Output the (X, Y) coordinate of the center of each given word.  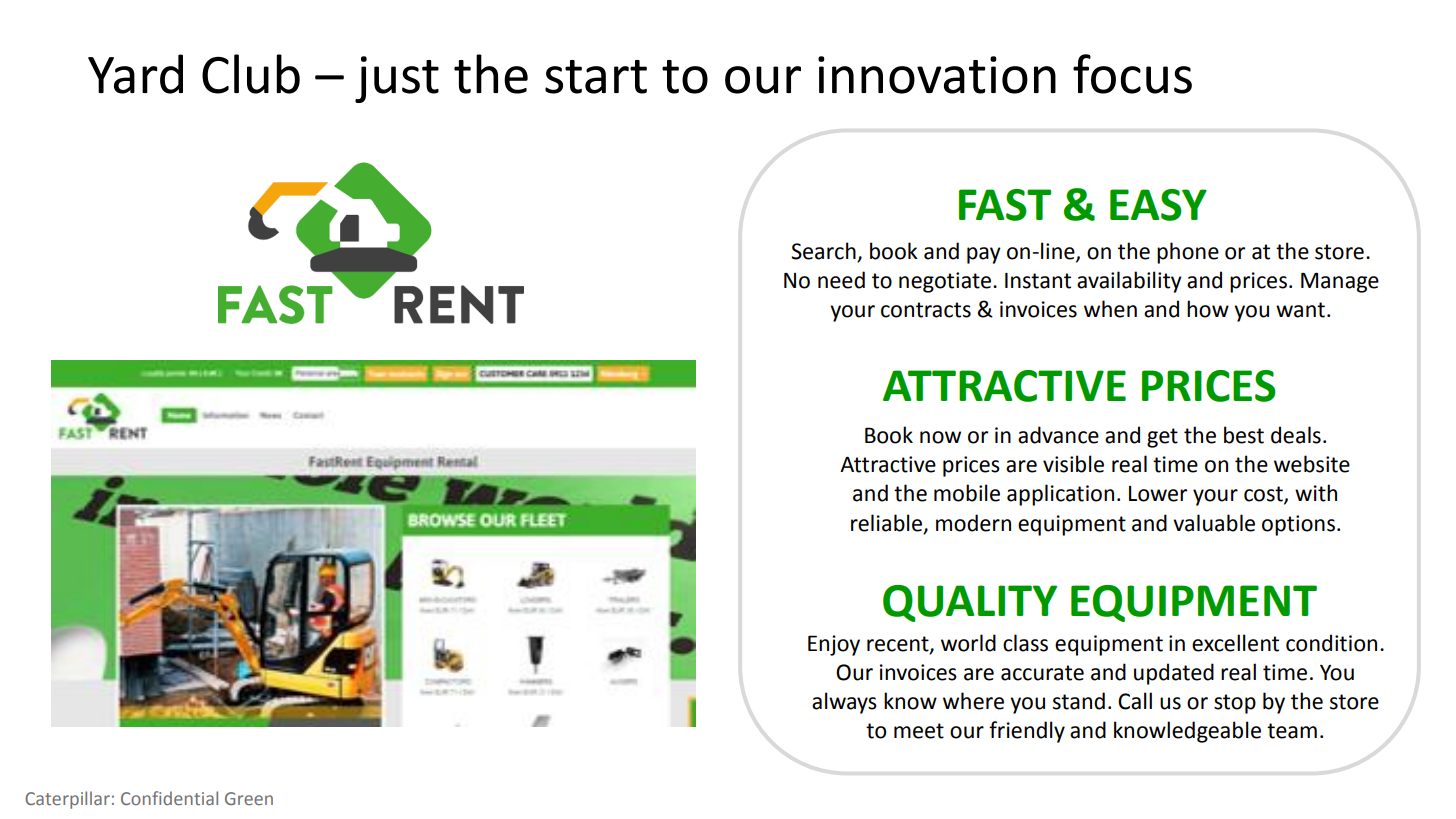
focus (1132, 74)
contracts (926, 310)
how (1208, 309)
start (596, 77)
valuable (1214, 523)
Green (249, 798)
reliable (888, 523)
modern (973, 523)
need (841, 280)
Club (251, 74)
